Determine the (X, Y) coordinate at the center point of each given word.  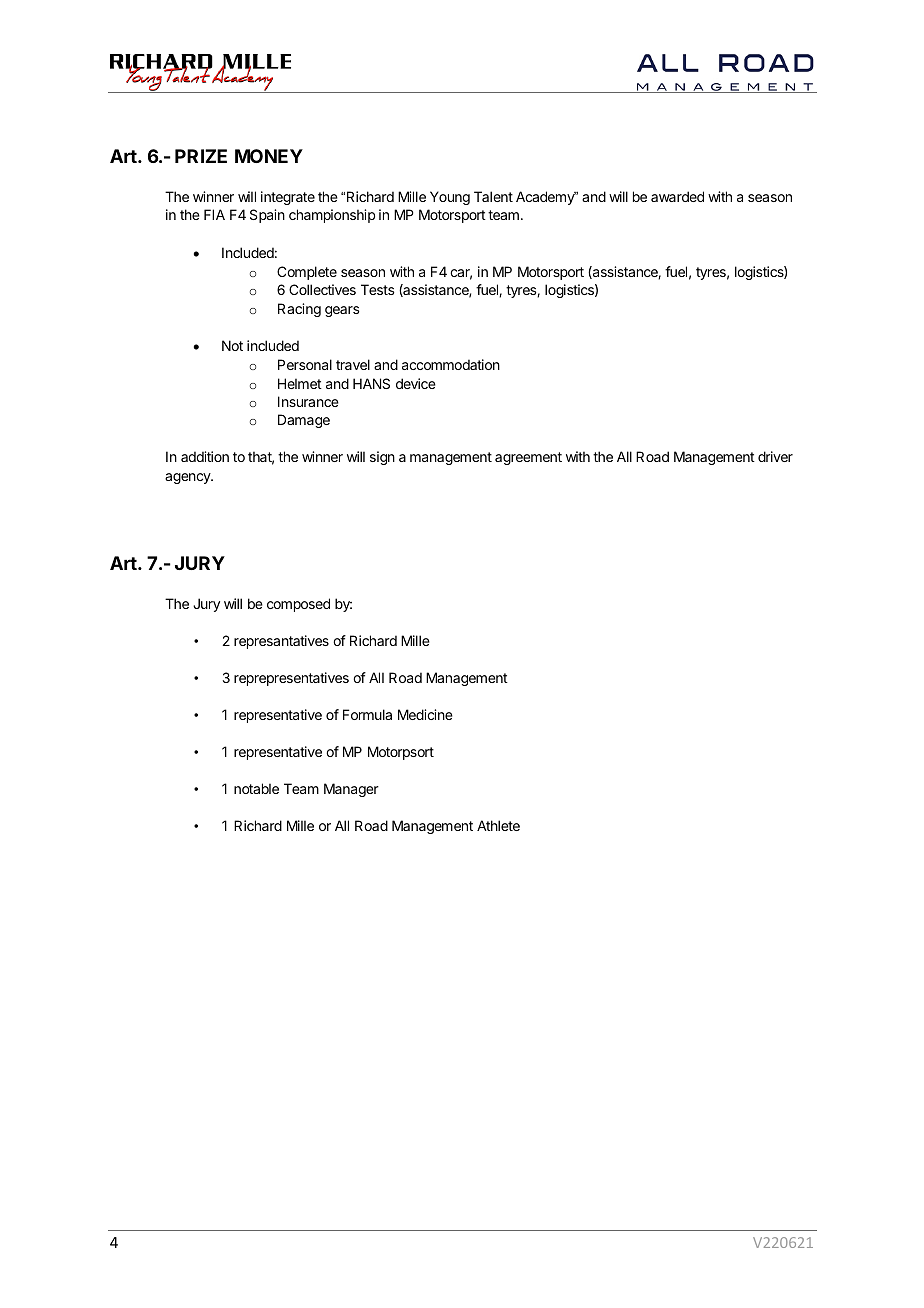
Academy (546, 198)
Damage (304, 421)
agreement (528, 458)
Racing (299, 310)
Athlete (498, 825)
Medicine (425, 714)
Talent (493, 196)
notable (256, 788)
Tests (378, 289)
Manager (351, 790)
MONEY (269, 156)
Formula (367, 714)
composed (298, 605)
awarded (677, 196)
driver (775, 456)
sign (382, 458)
